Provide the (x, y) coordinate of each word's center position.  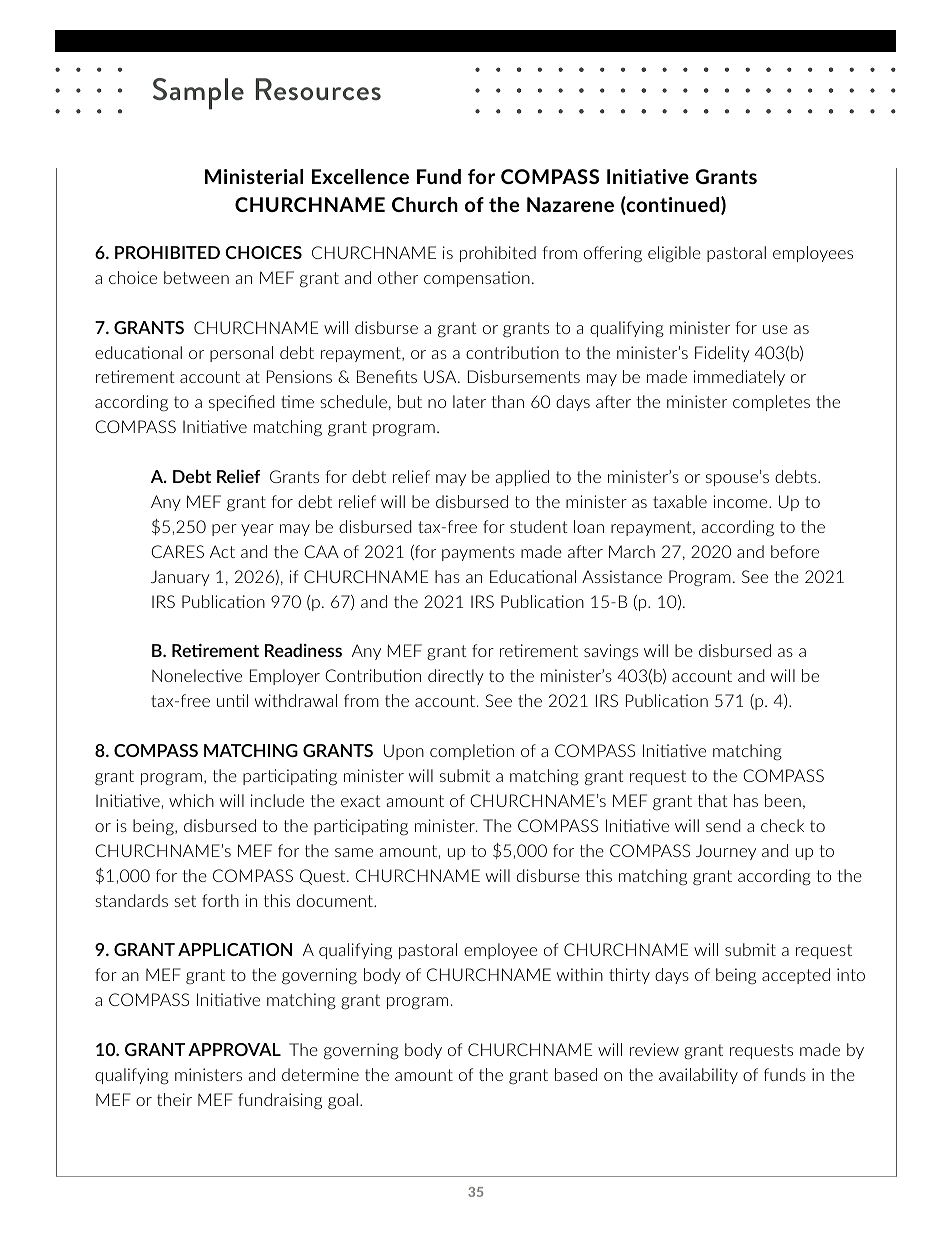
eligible (674, 254)
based (576, 1074)
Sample (198, 94)
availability (698, 1076)
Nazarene (570, 204)
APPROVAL (234, 1049)
